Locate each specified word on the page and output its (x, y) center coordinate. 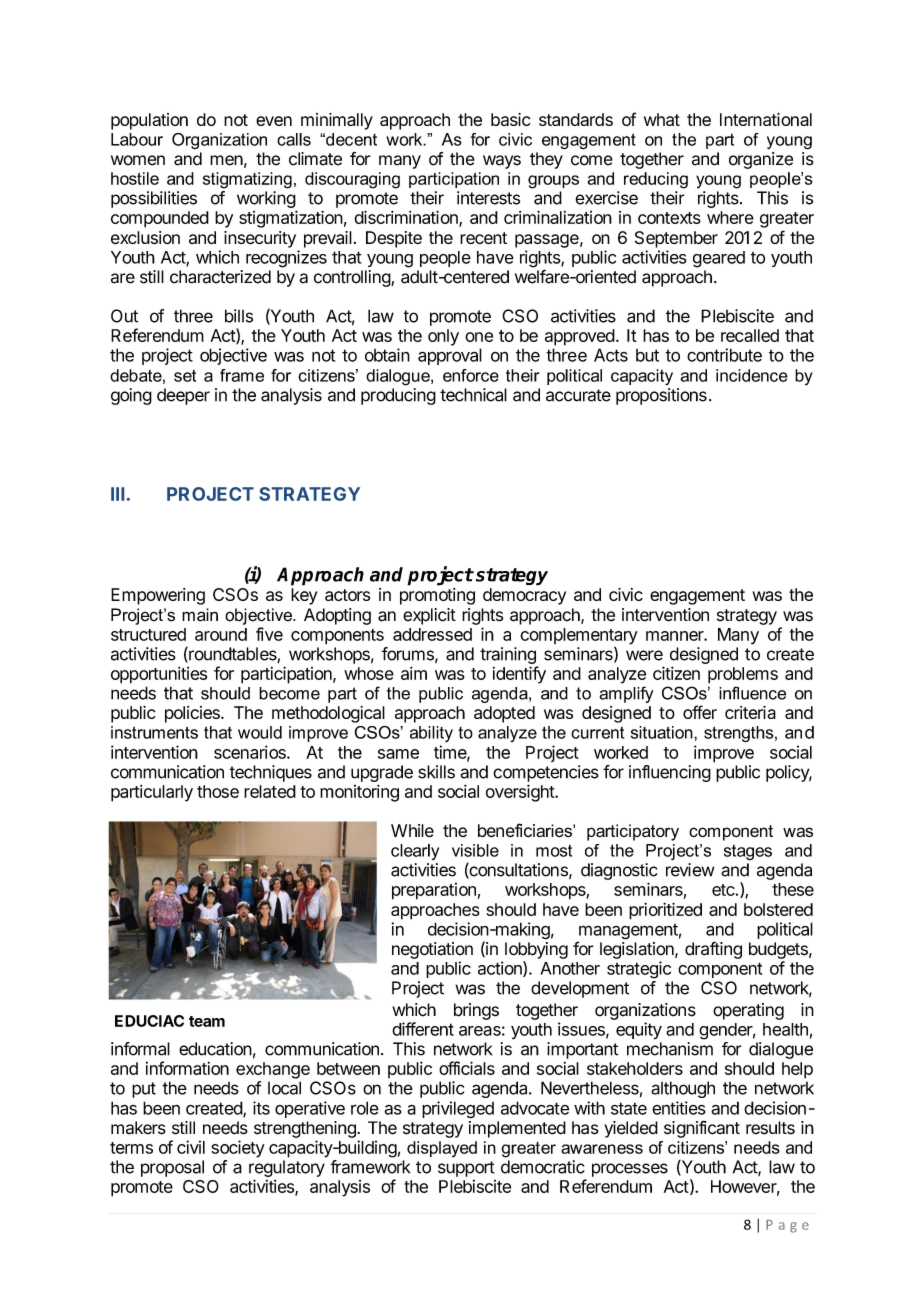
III (117, 494)
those (218, 791)
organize (761, 160)
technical (473, 395)
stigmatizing (247, 180)
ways (502, 162)
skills (436, 772)
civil (191, 1147)
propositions (661, 396)
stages (748, 852)
